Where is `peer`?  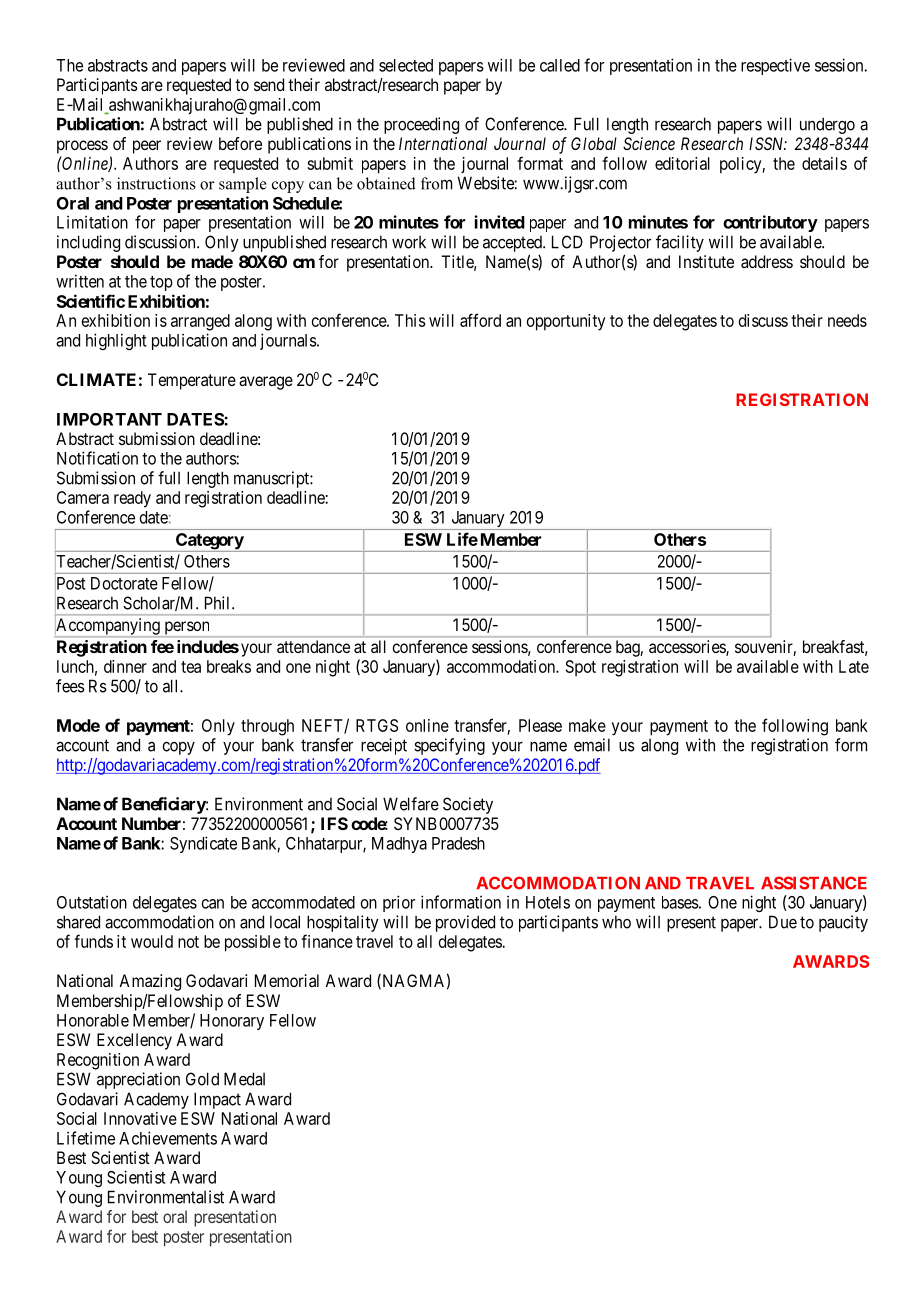
peer is located at coordinates (147, 147).
